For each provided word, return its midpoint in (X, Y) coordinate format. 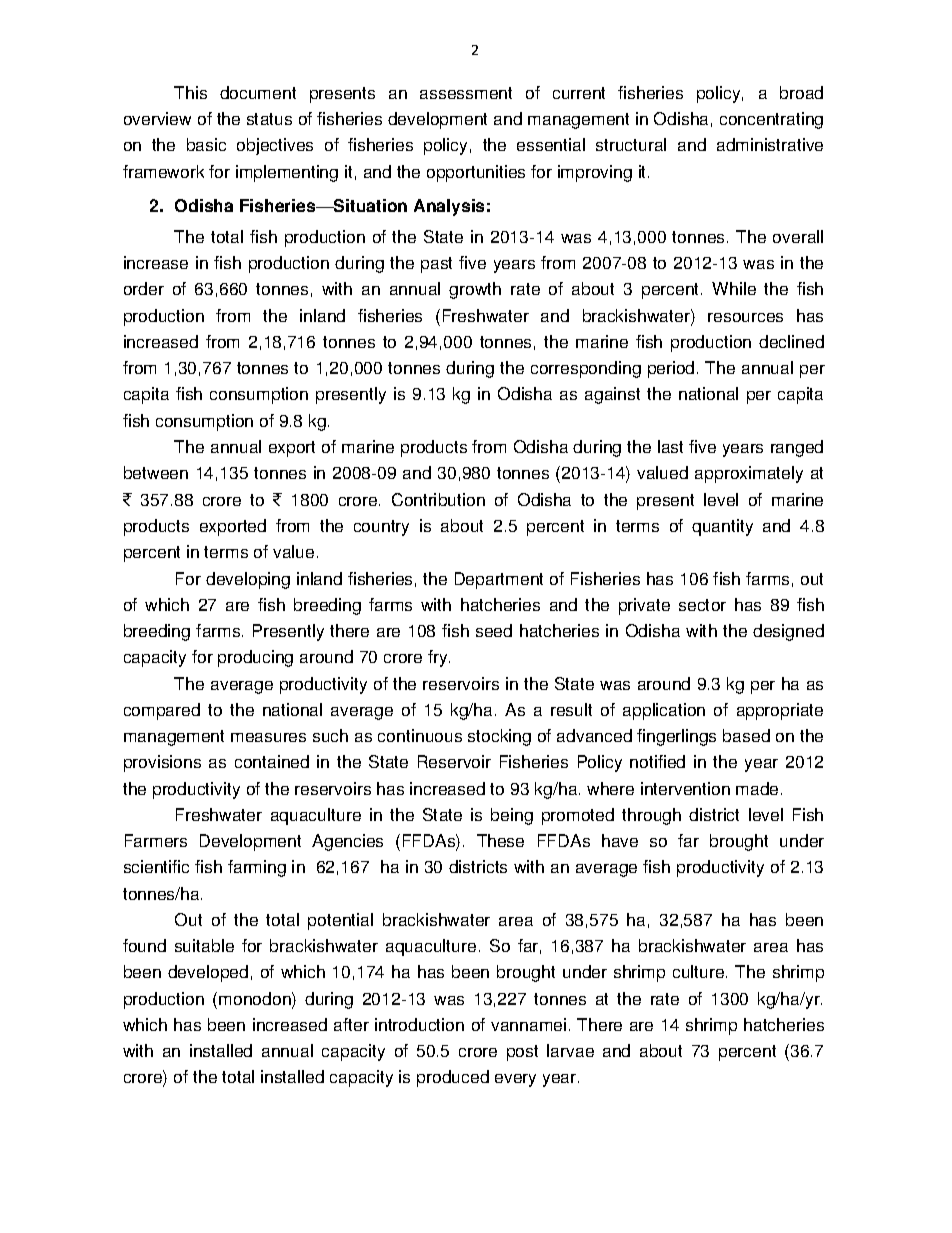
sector (702, 605)
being (512, 816)
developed (208, 973)
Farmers (156, 840)
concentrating (771, 120)
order (144, 288)
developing (248, 580)
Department (499, 580)
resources (745, 317)
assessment (466, 93)
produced (453, 1078)
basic (206, 144)
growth (475, 290)
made (757, 788)
